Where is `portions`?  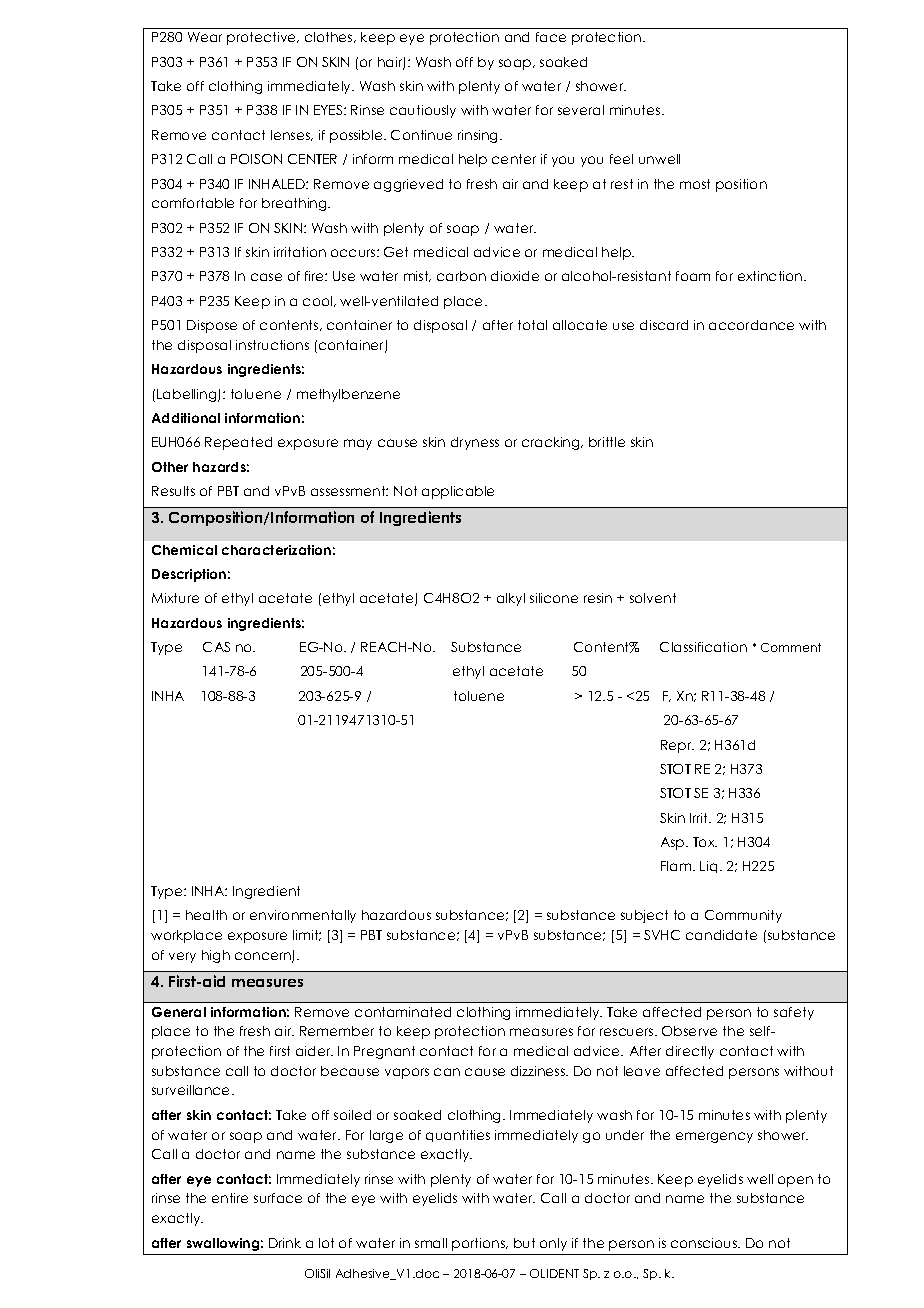 portions is located at coordinates (479, 1244).
